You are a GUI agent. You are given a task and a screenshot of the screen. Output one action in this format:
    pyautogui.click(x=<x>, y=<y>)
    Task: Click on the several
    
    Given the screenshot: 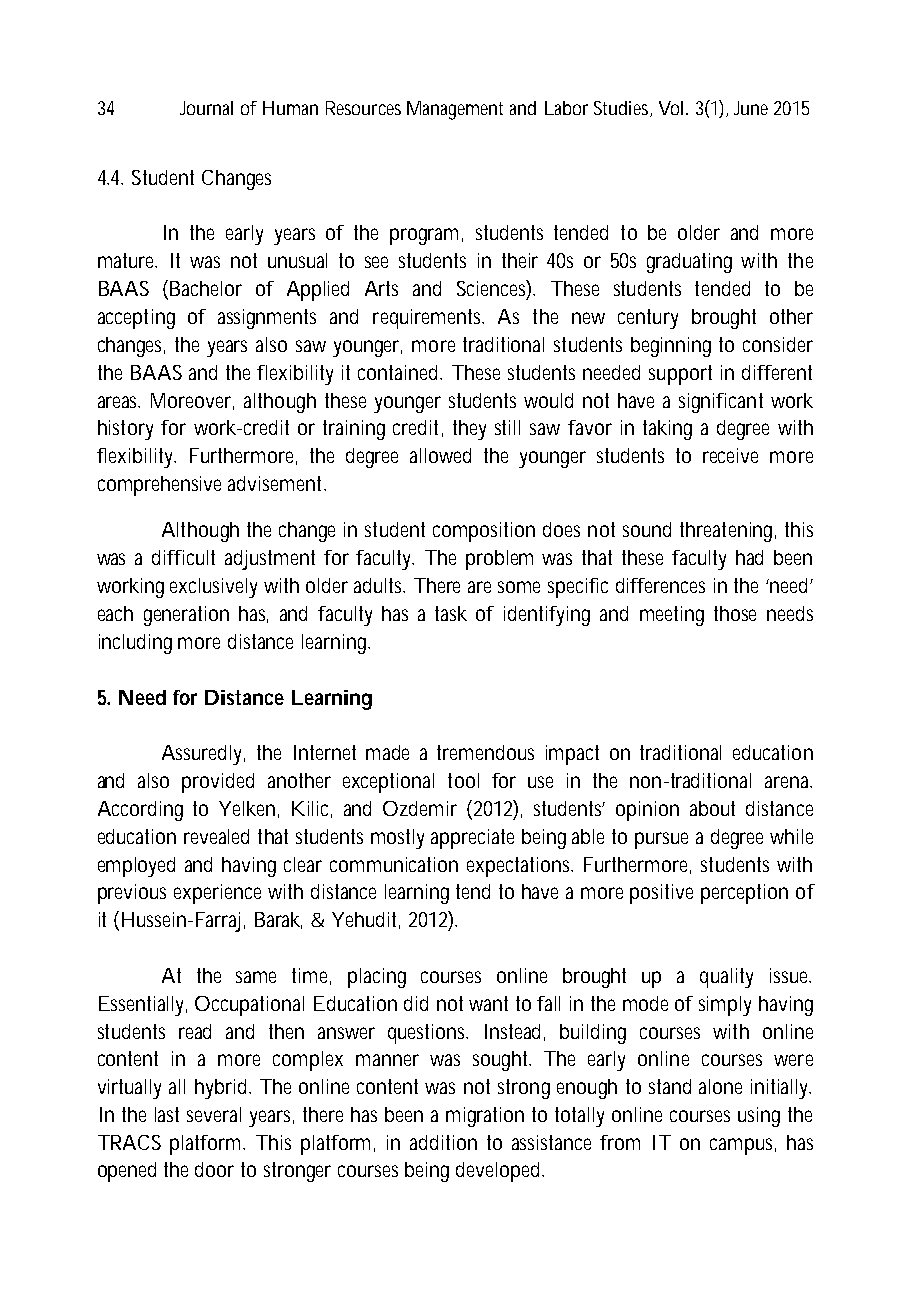 What is the action you would take?
    pyautogui.click(x=214, y=1114)
